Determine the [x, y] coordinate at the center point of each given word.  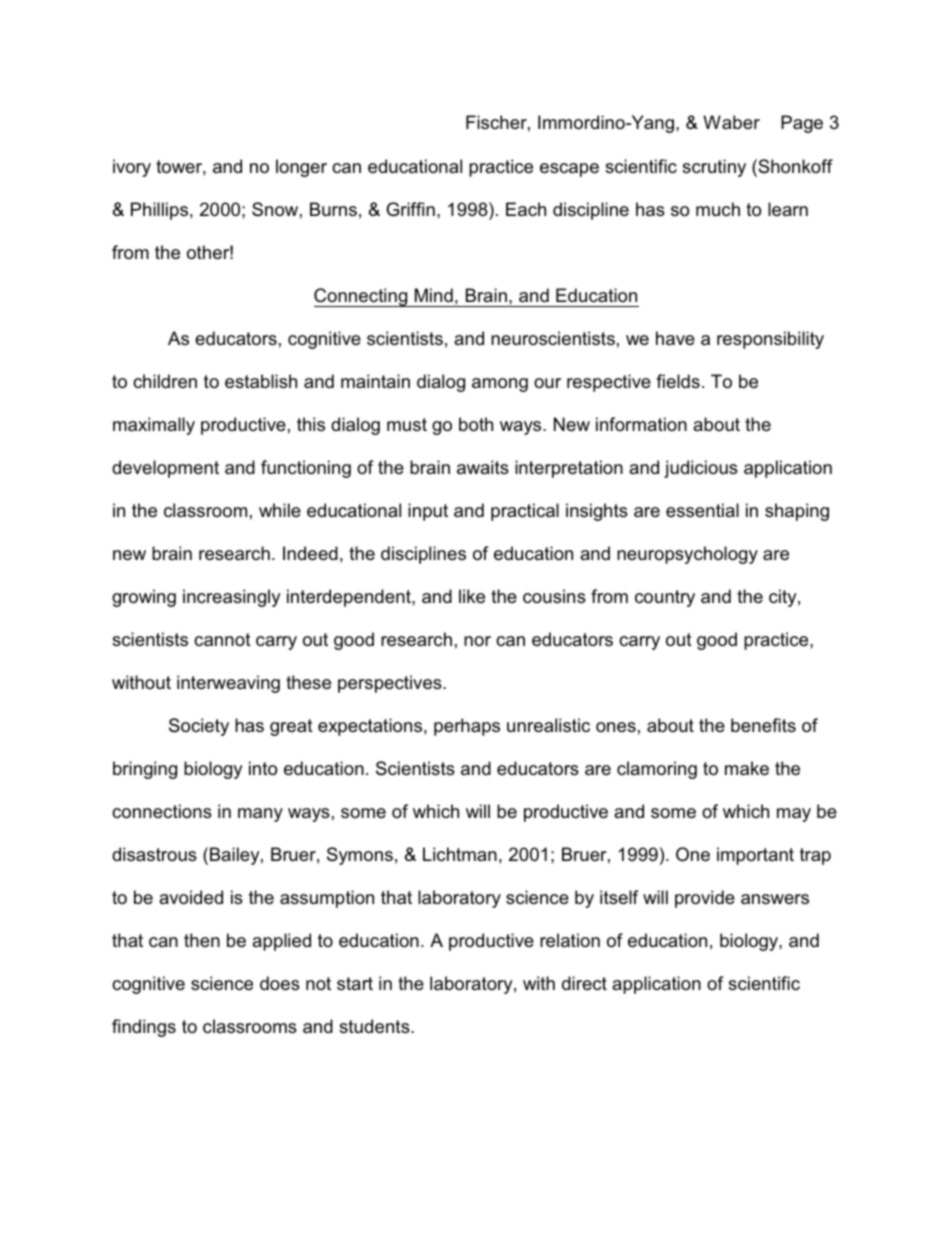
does [280, 983]
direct [584, 983]
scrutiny [714, 168]
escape [569, 170]
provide [705, 899]
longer [301, 168]
